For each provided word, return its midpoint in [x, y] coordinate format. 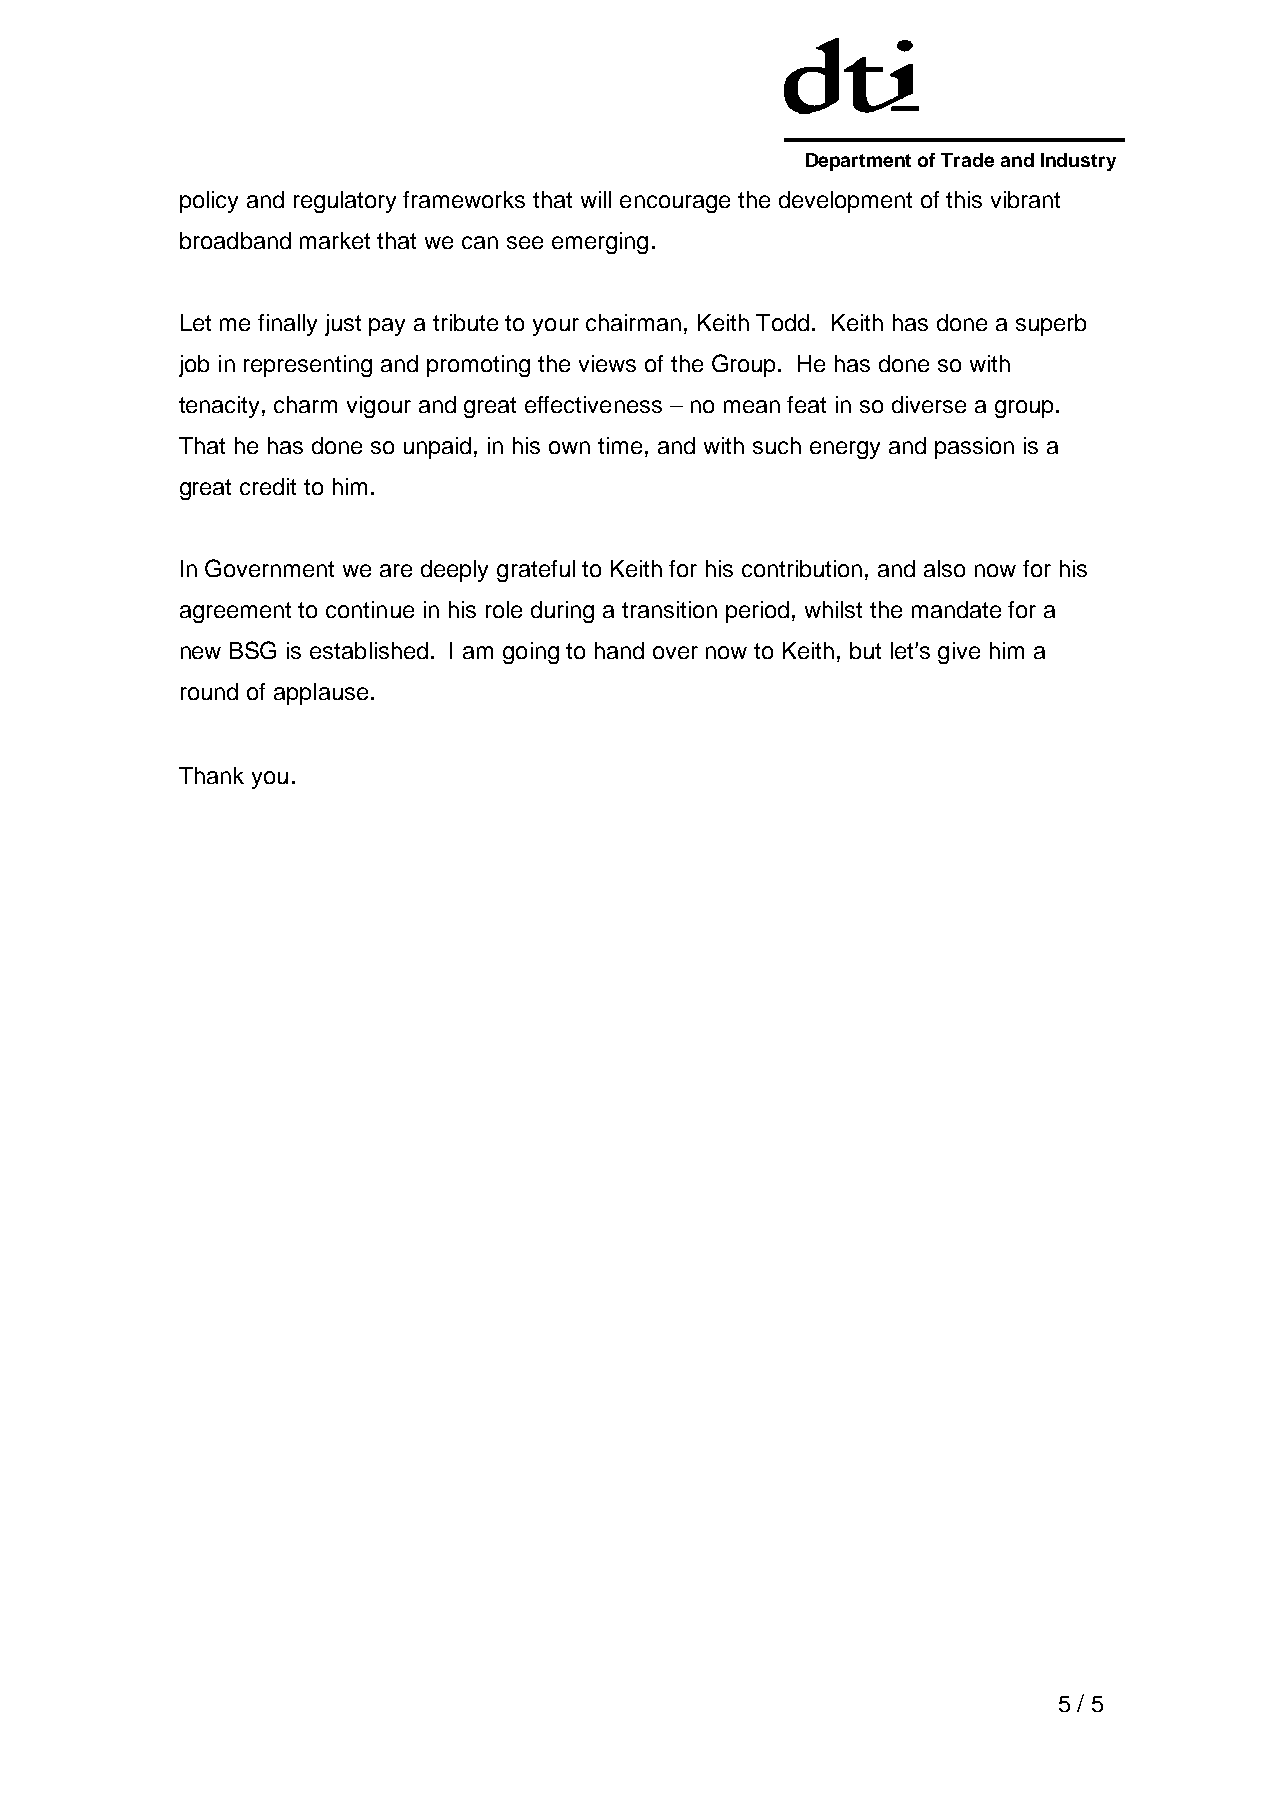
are [396, 570]
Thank [211, 775]
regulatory [345, 202]
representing [308, 366]
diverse [929, 404]
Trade [967, 160]
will [596, 199]
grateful [536, 571]
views [607, 363]
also [944, 568]
